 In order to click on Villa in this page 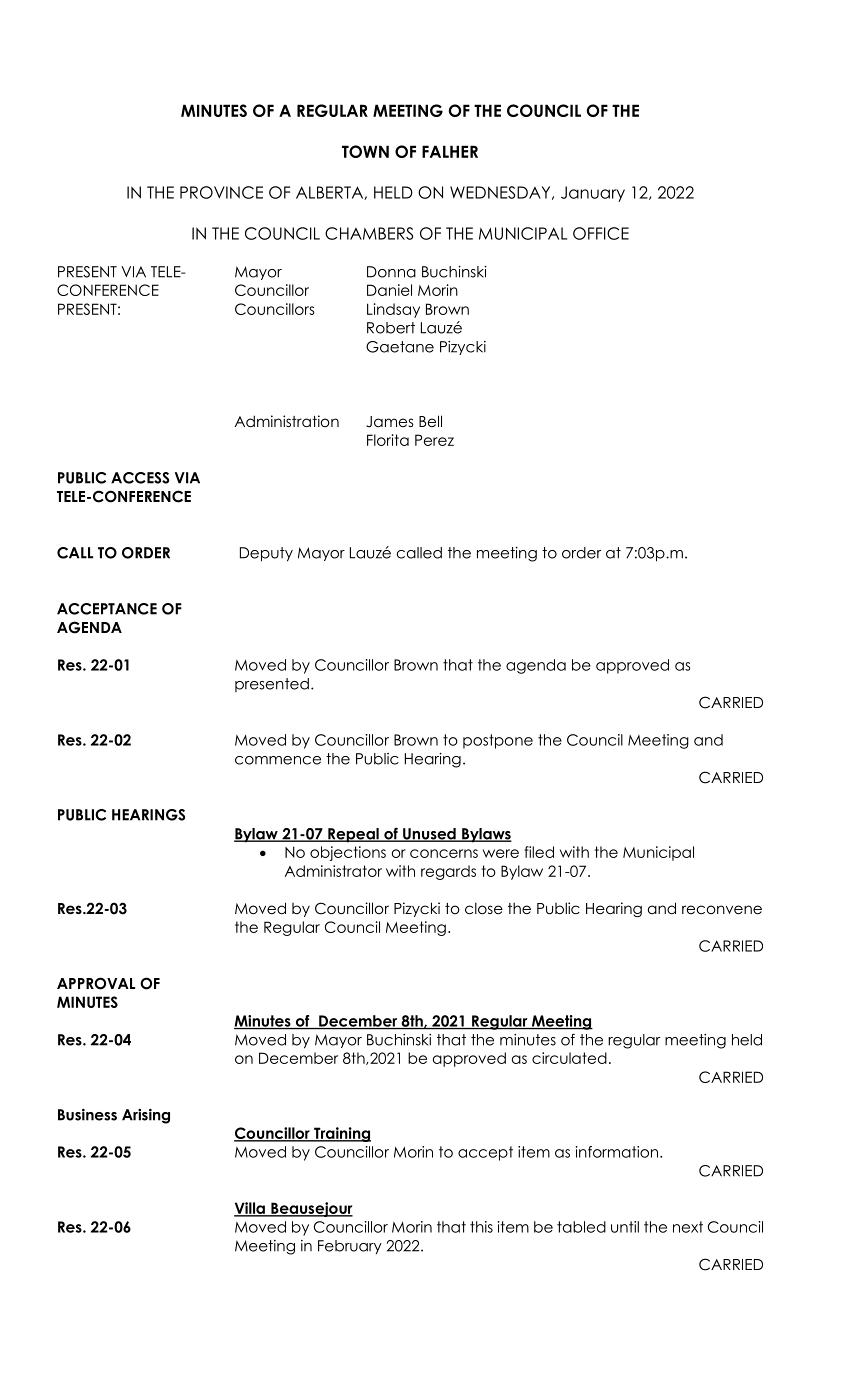, I will do `click(250, 1209)`.
